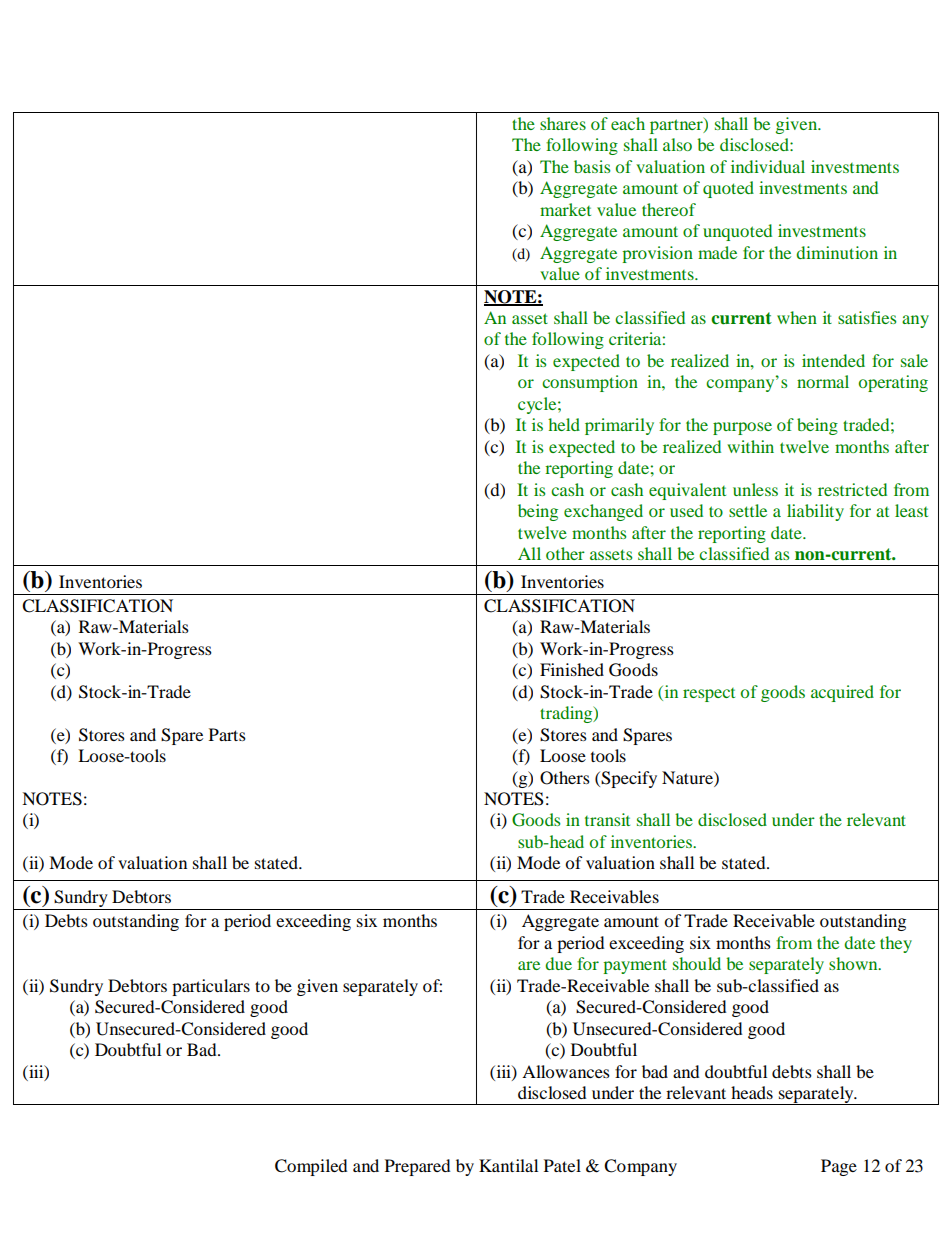 Image resolution: width=952 pixels, height=1233 pixels. Describe the element at coordinates (590, 383) in the screenshot. I see `consumption` at that location.
